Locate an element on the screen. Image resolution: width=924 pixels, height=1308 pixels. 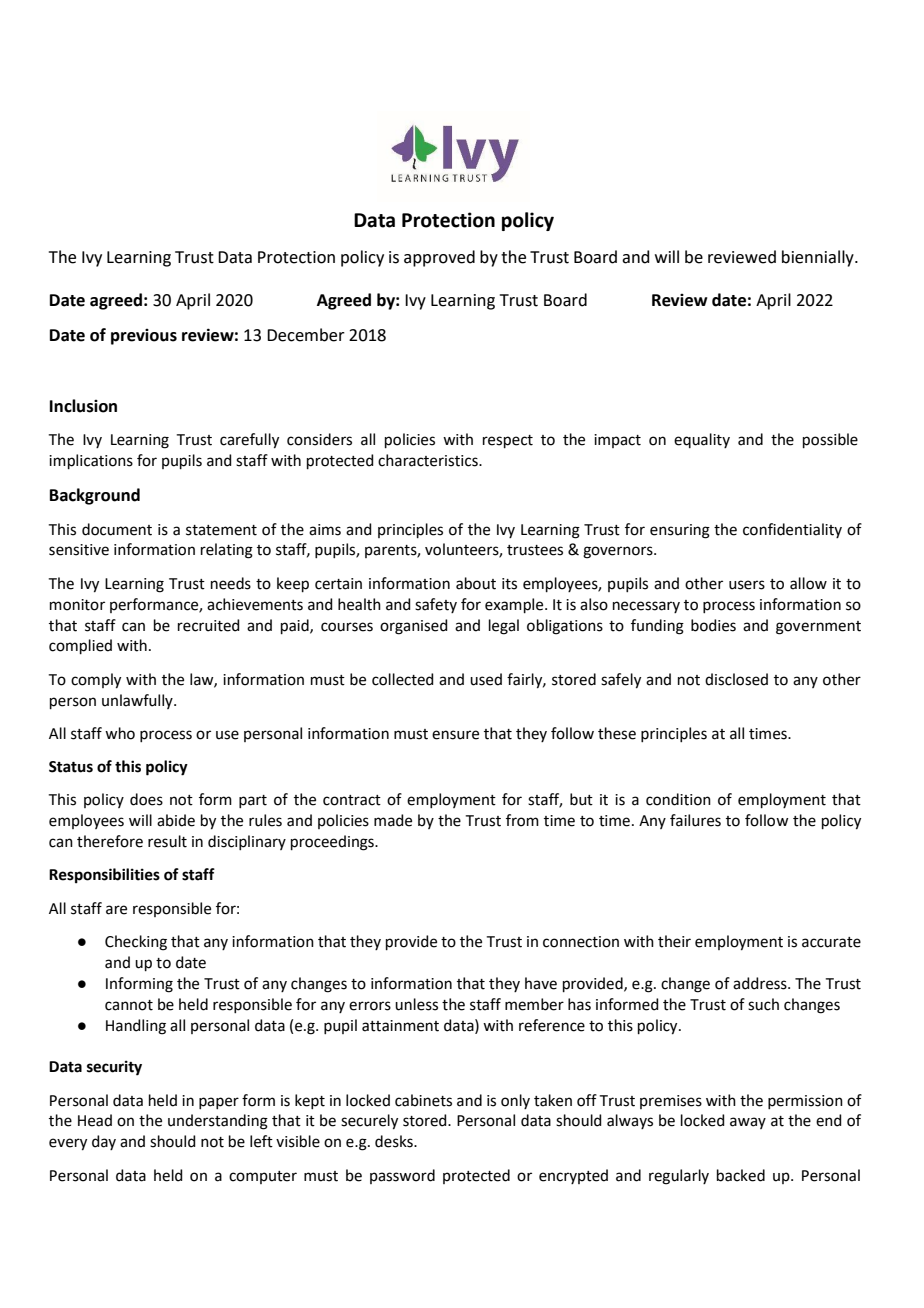
about is located at coordinates (476, 583).
